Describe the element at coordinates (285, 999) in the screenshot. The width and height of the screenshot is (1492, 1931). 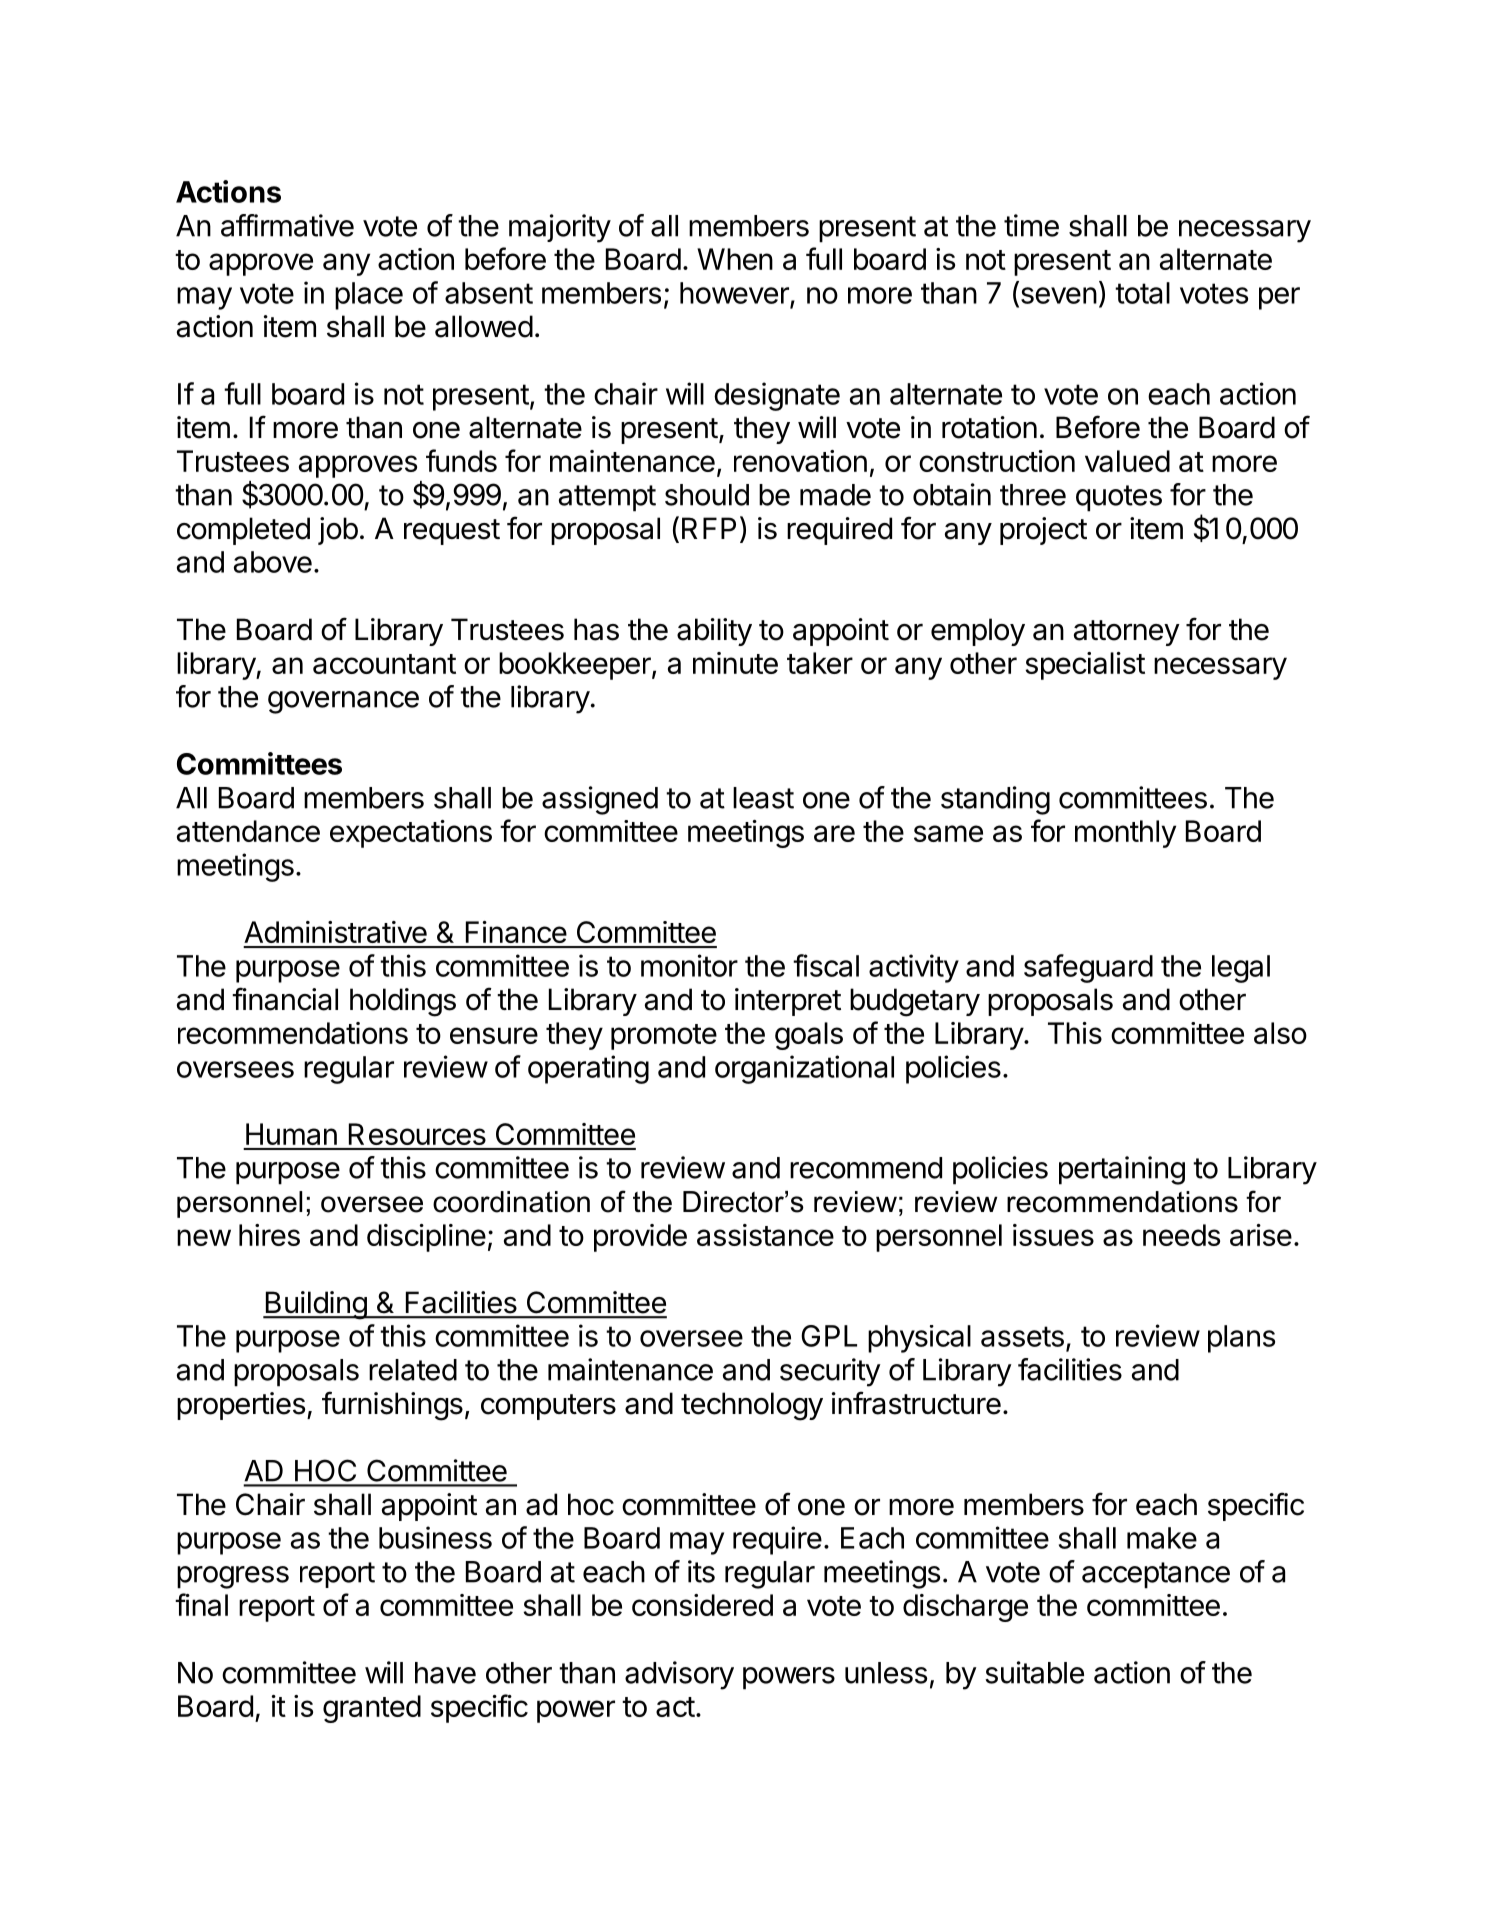
I see `financial` at that location.
